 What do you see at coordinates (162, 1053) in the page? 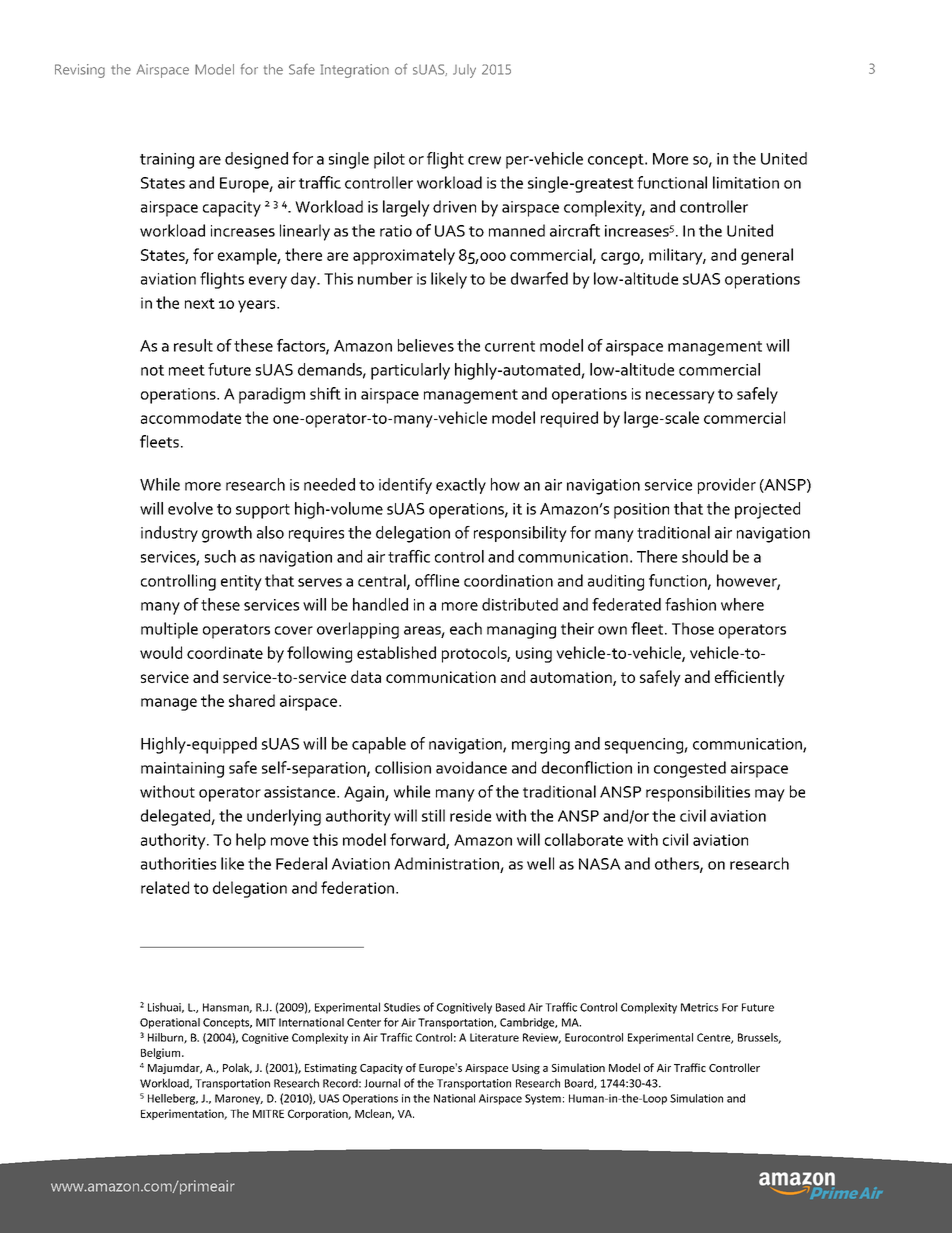
I see `Belgium` at bounding box center [162, 1053].
